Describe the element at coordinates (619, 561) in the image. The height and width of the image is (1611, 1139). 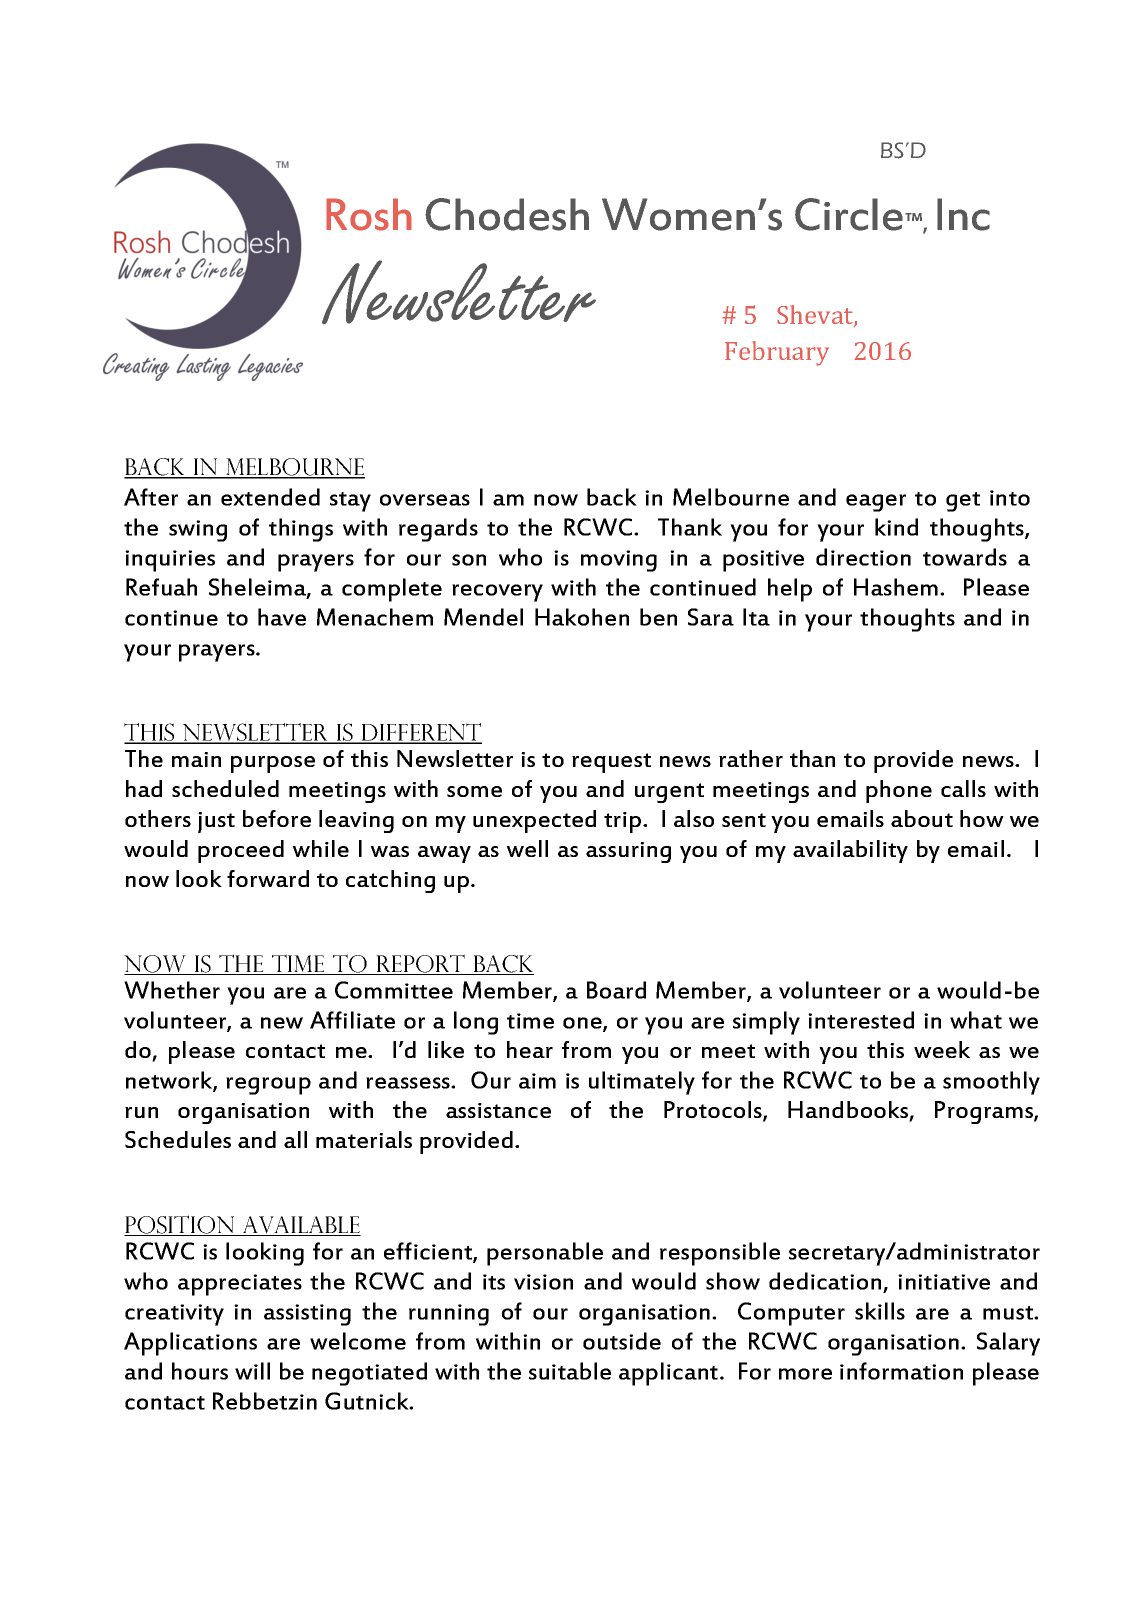
I see `moving` at that location.
